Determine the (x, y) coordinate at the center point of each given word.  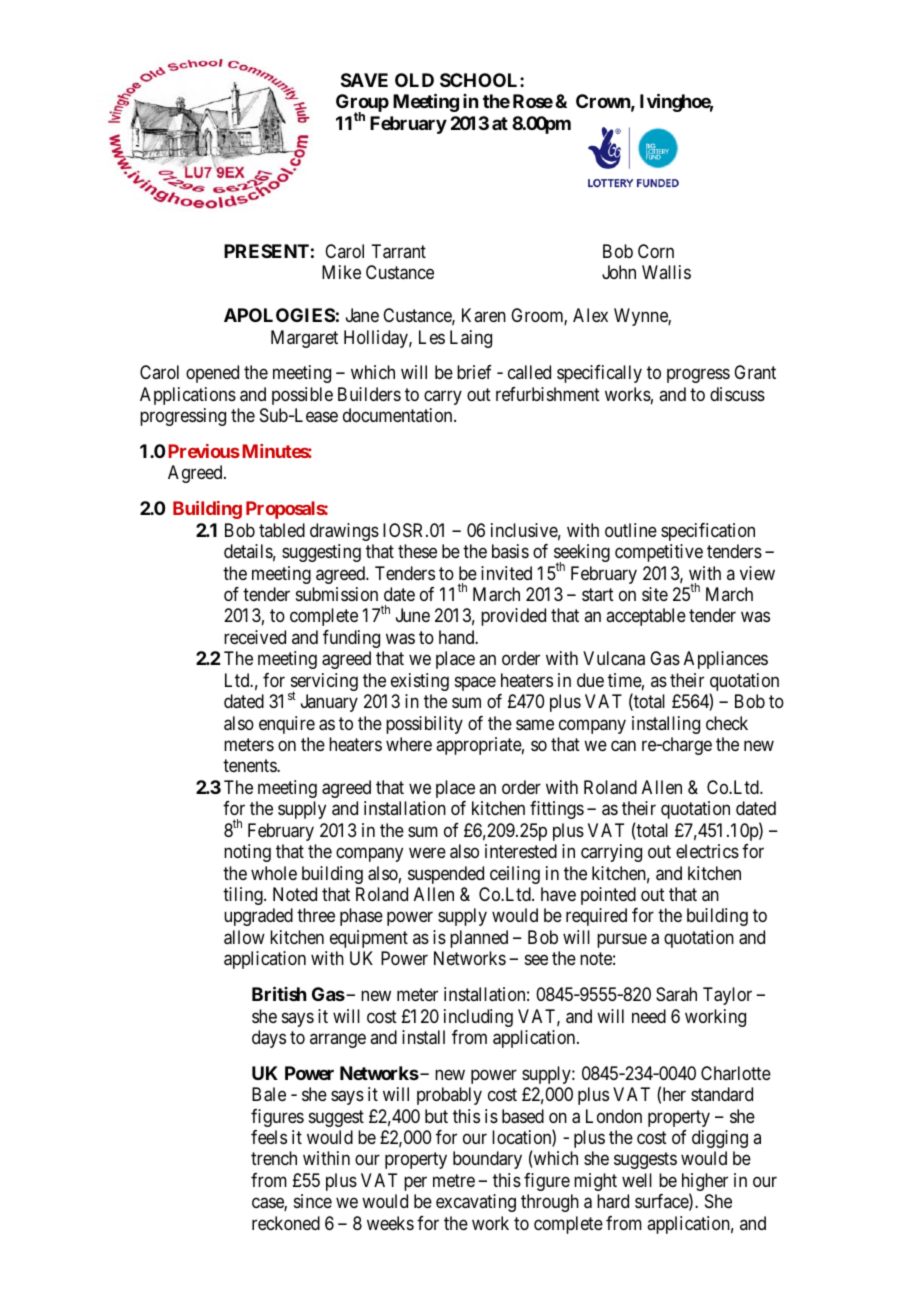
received (255, 637)
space (475, 683)
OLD (414, 80)
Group (362, 104)
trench (274, 1158)
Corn (656, 251)
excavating (476, 1203)
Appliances (726, 660)
